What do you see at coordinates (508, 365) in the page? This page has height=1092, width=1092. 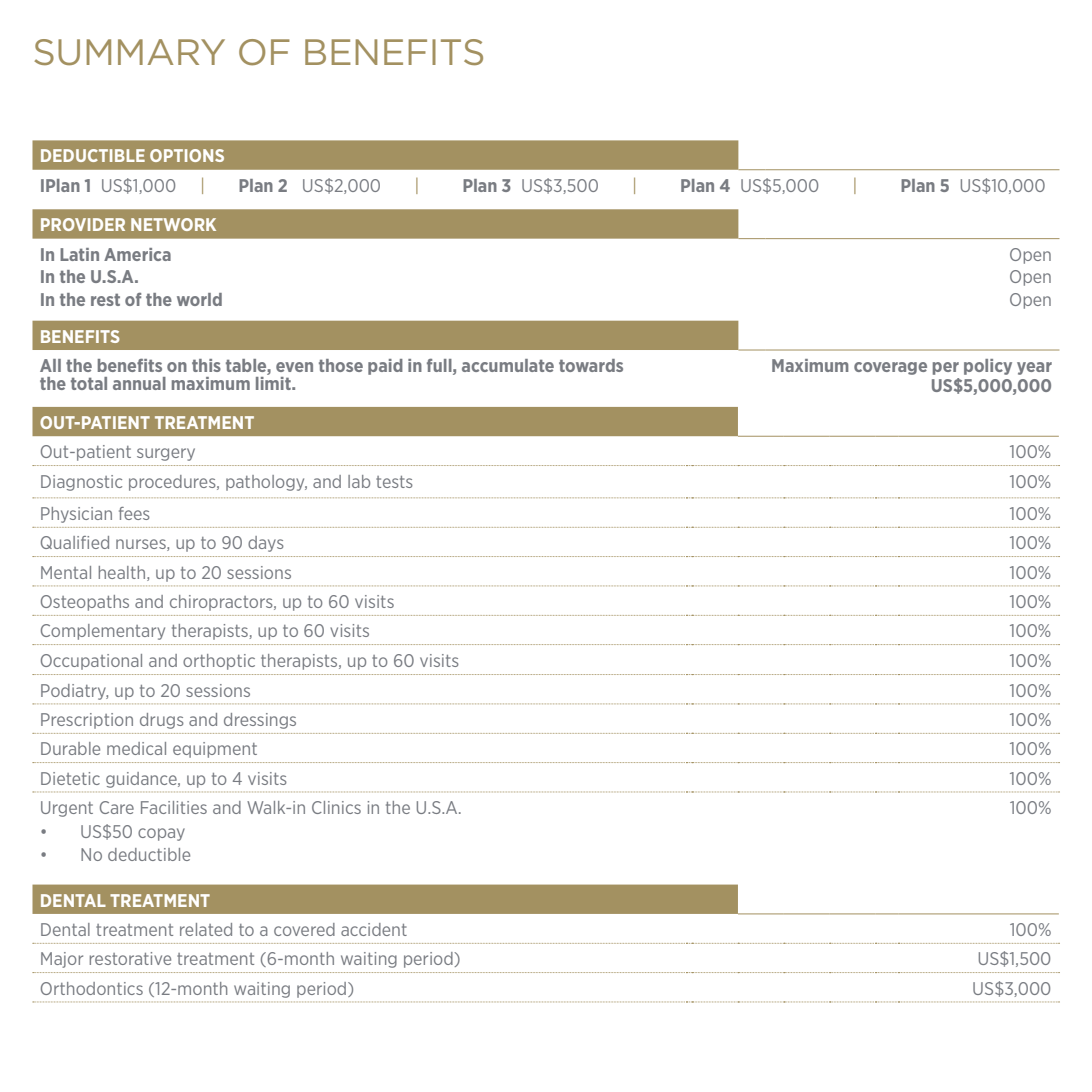 I see `accumulate` at bounding box center [508, 365].
